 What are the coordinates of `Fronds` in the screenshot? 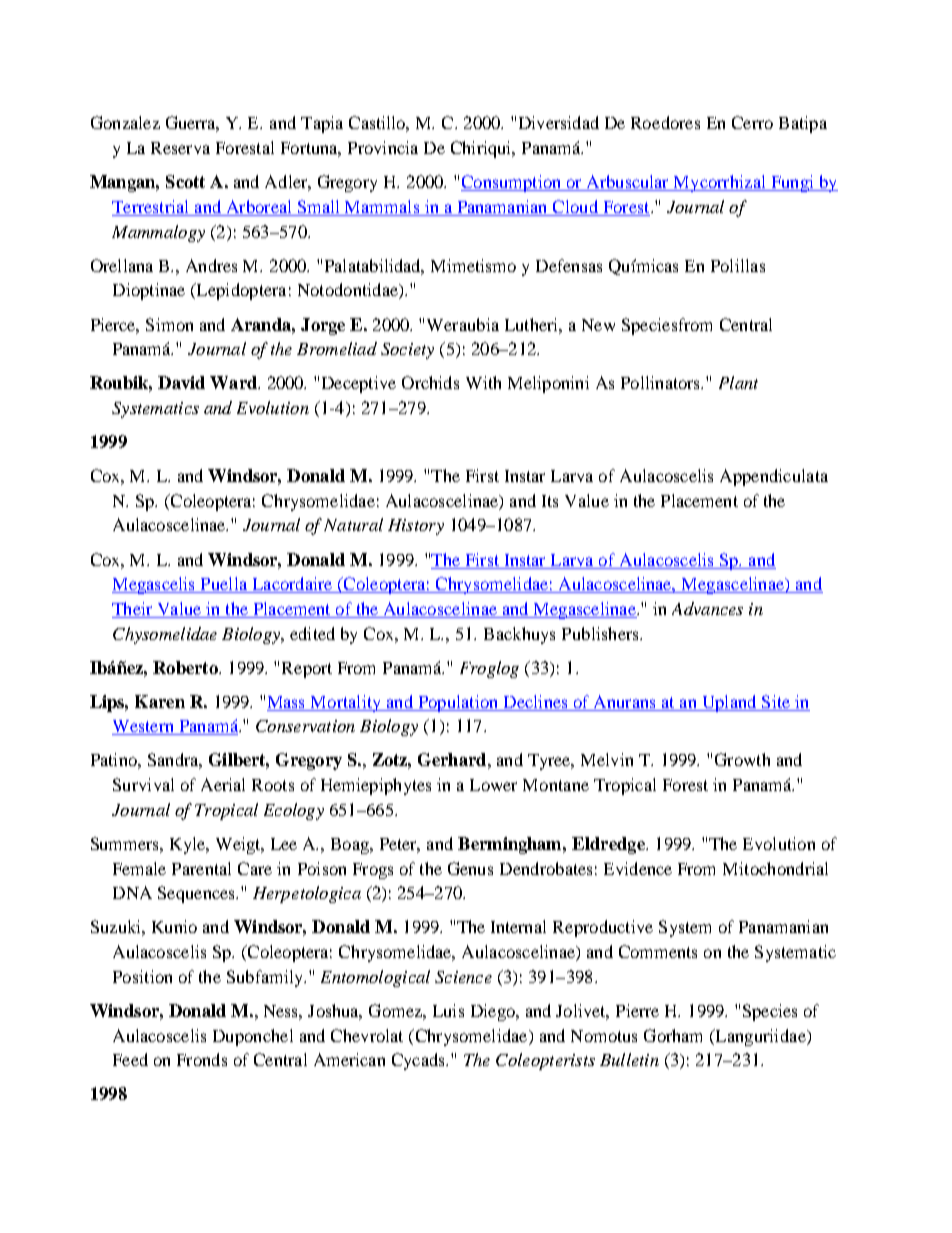 It's located at (202, 1059).
